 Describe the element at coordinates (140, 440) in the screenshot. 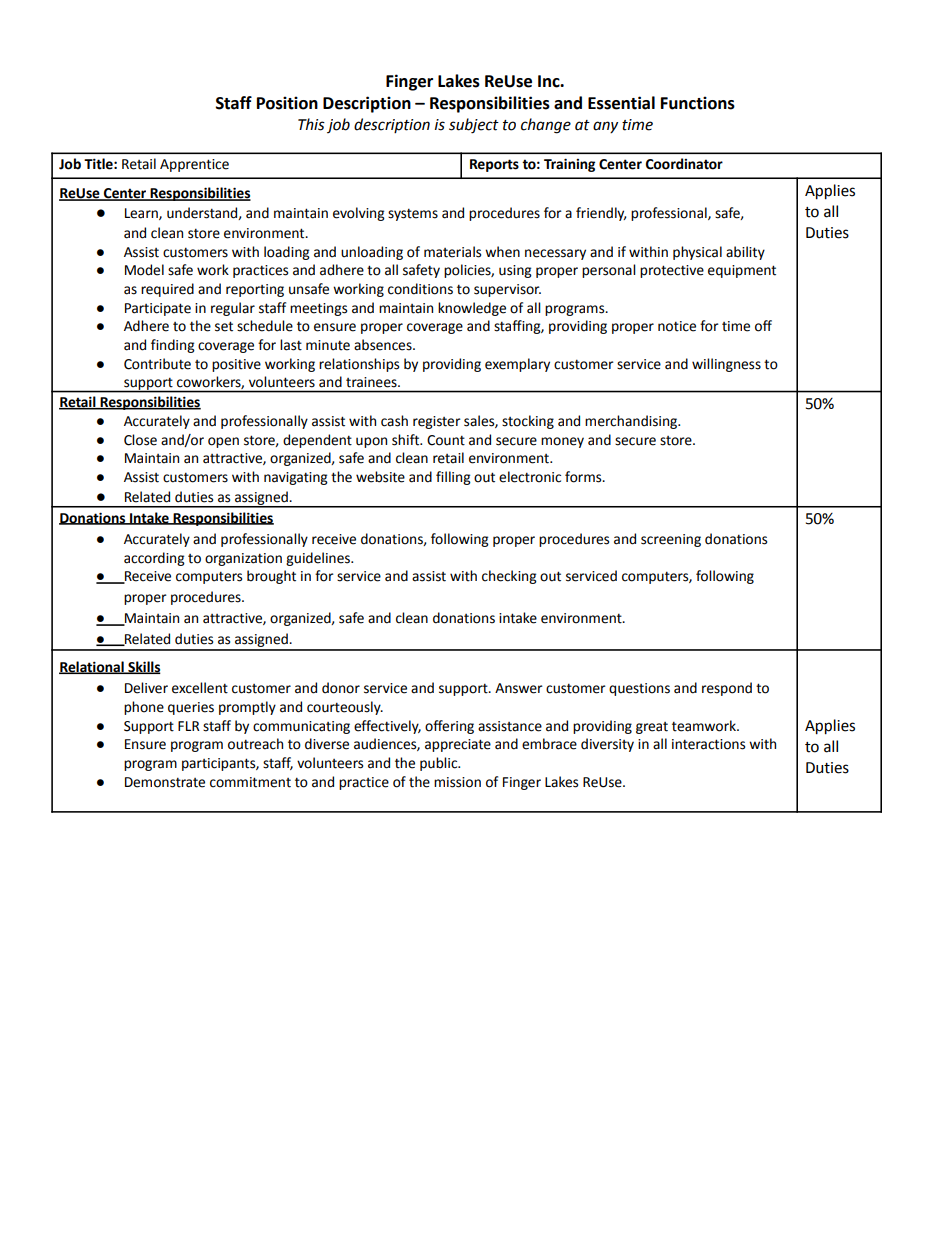

I see `Close` at that location.
